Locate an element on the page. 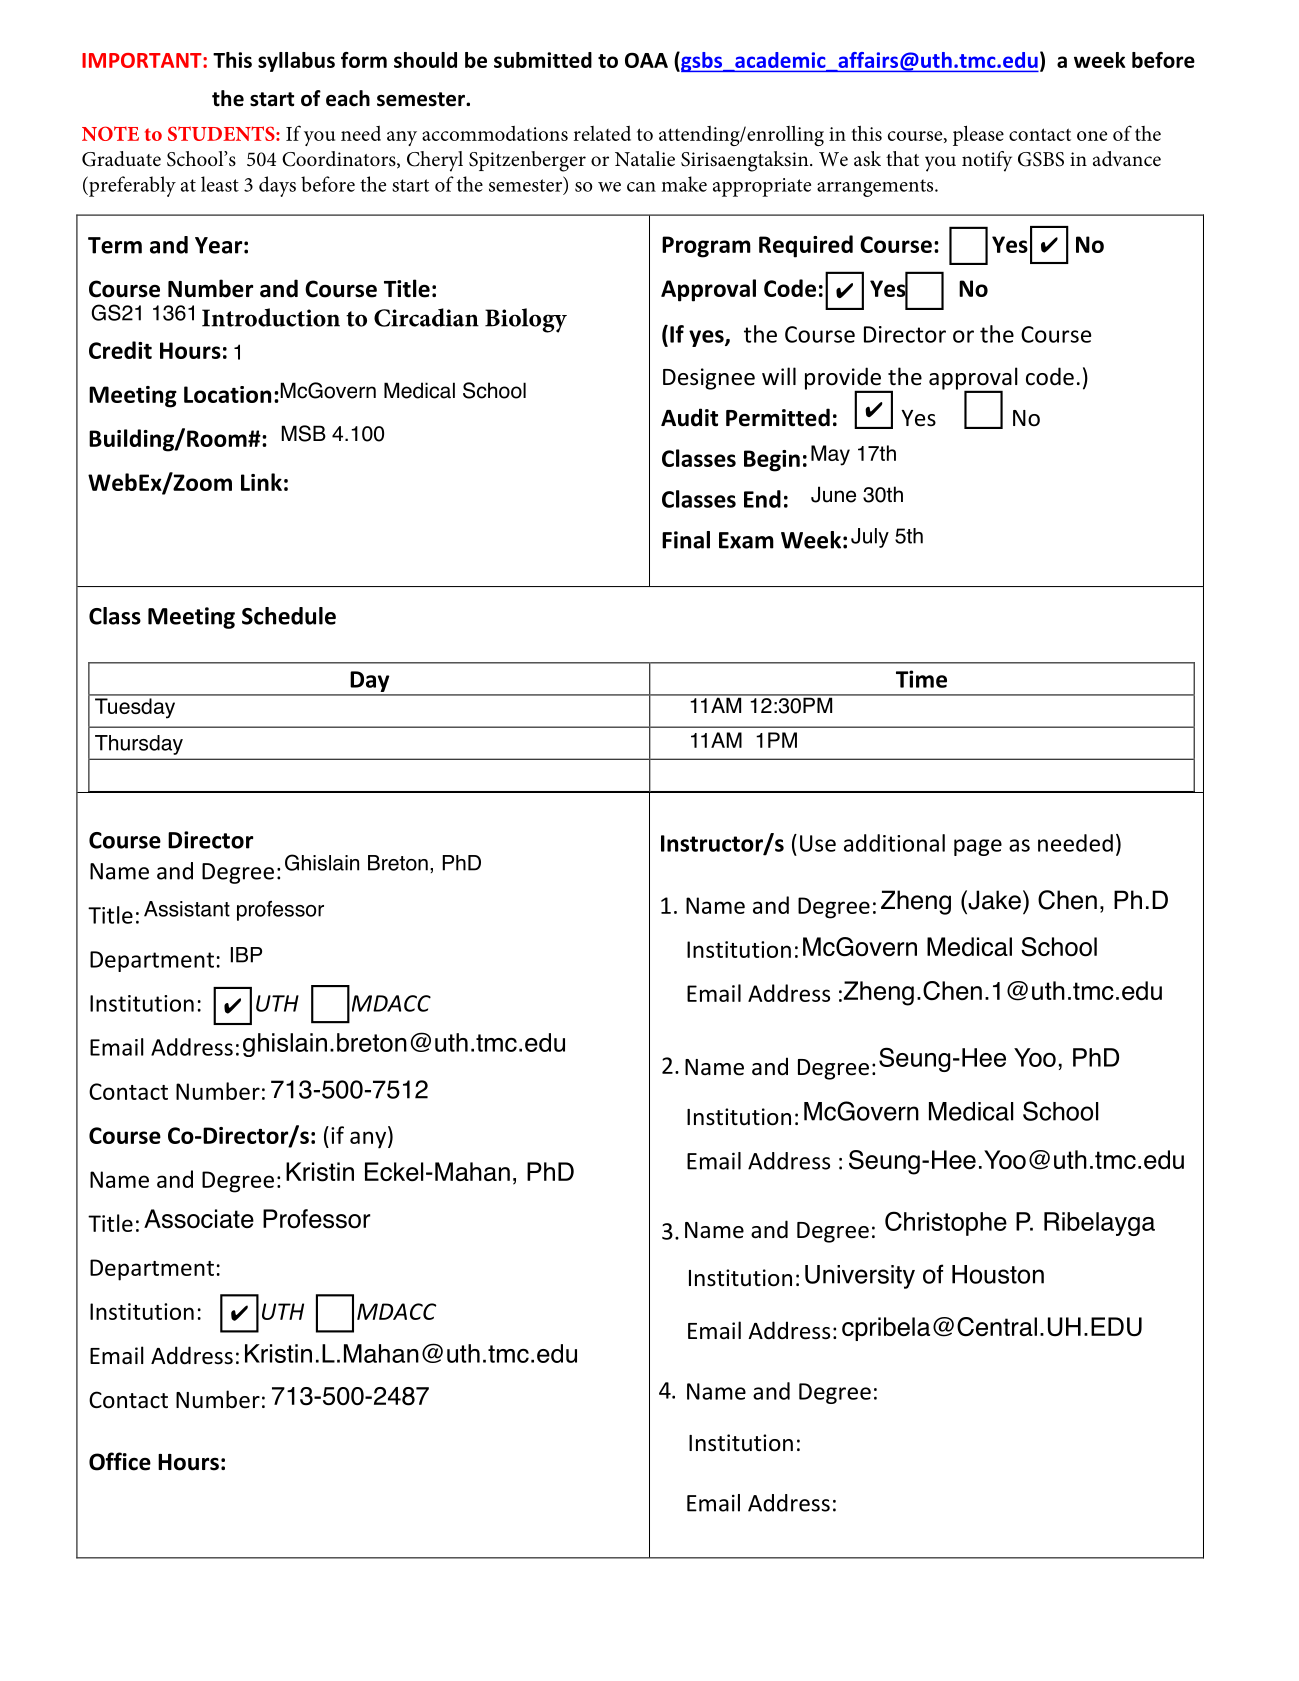 Image resolution: width=1299 pixels, height=1681 pixels. Use is located at coordinates (818, 843).
